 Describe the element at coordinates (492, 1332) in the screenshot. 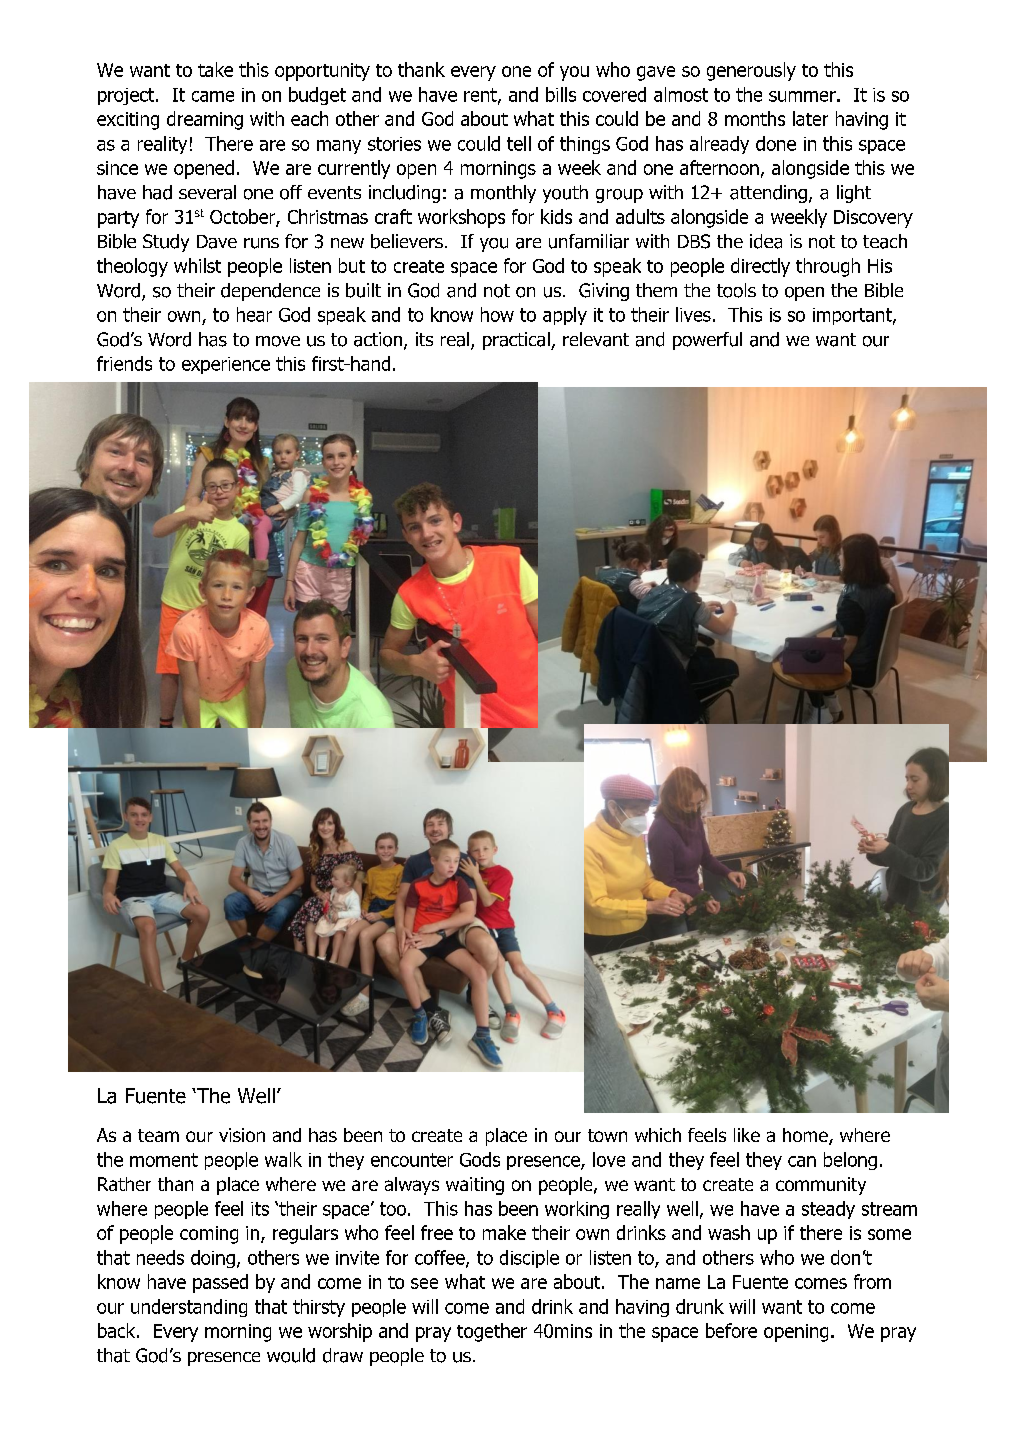

I see `together` at that location.
